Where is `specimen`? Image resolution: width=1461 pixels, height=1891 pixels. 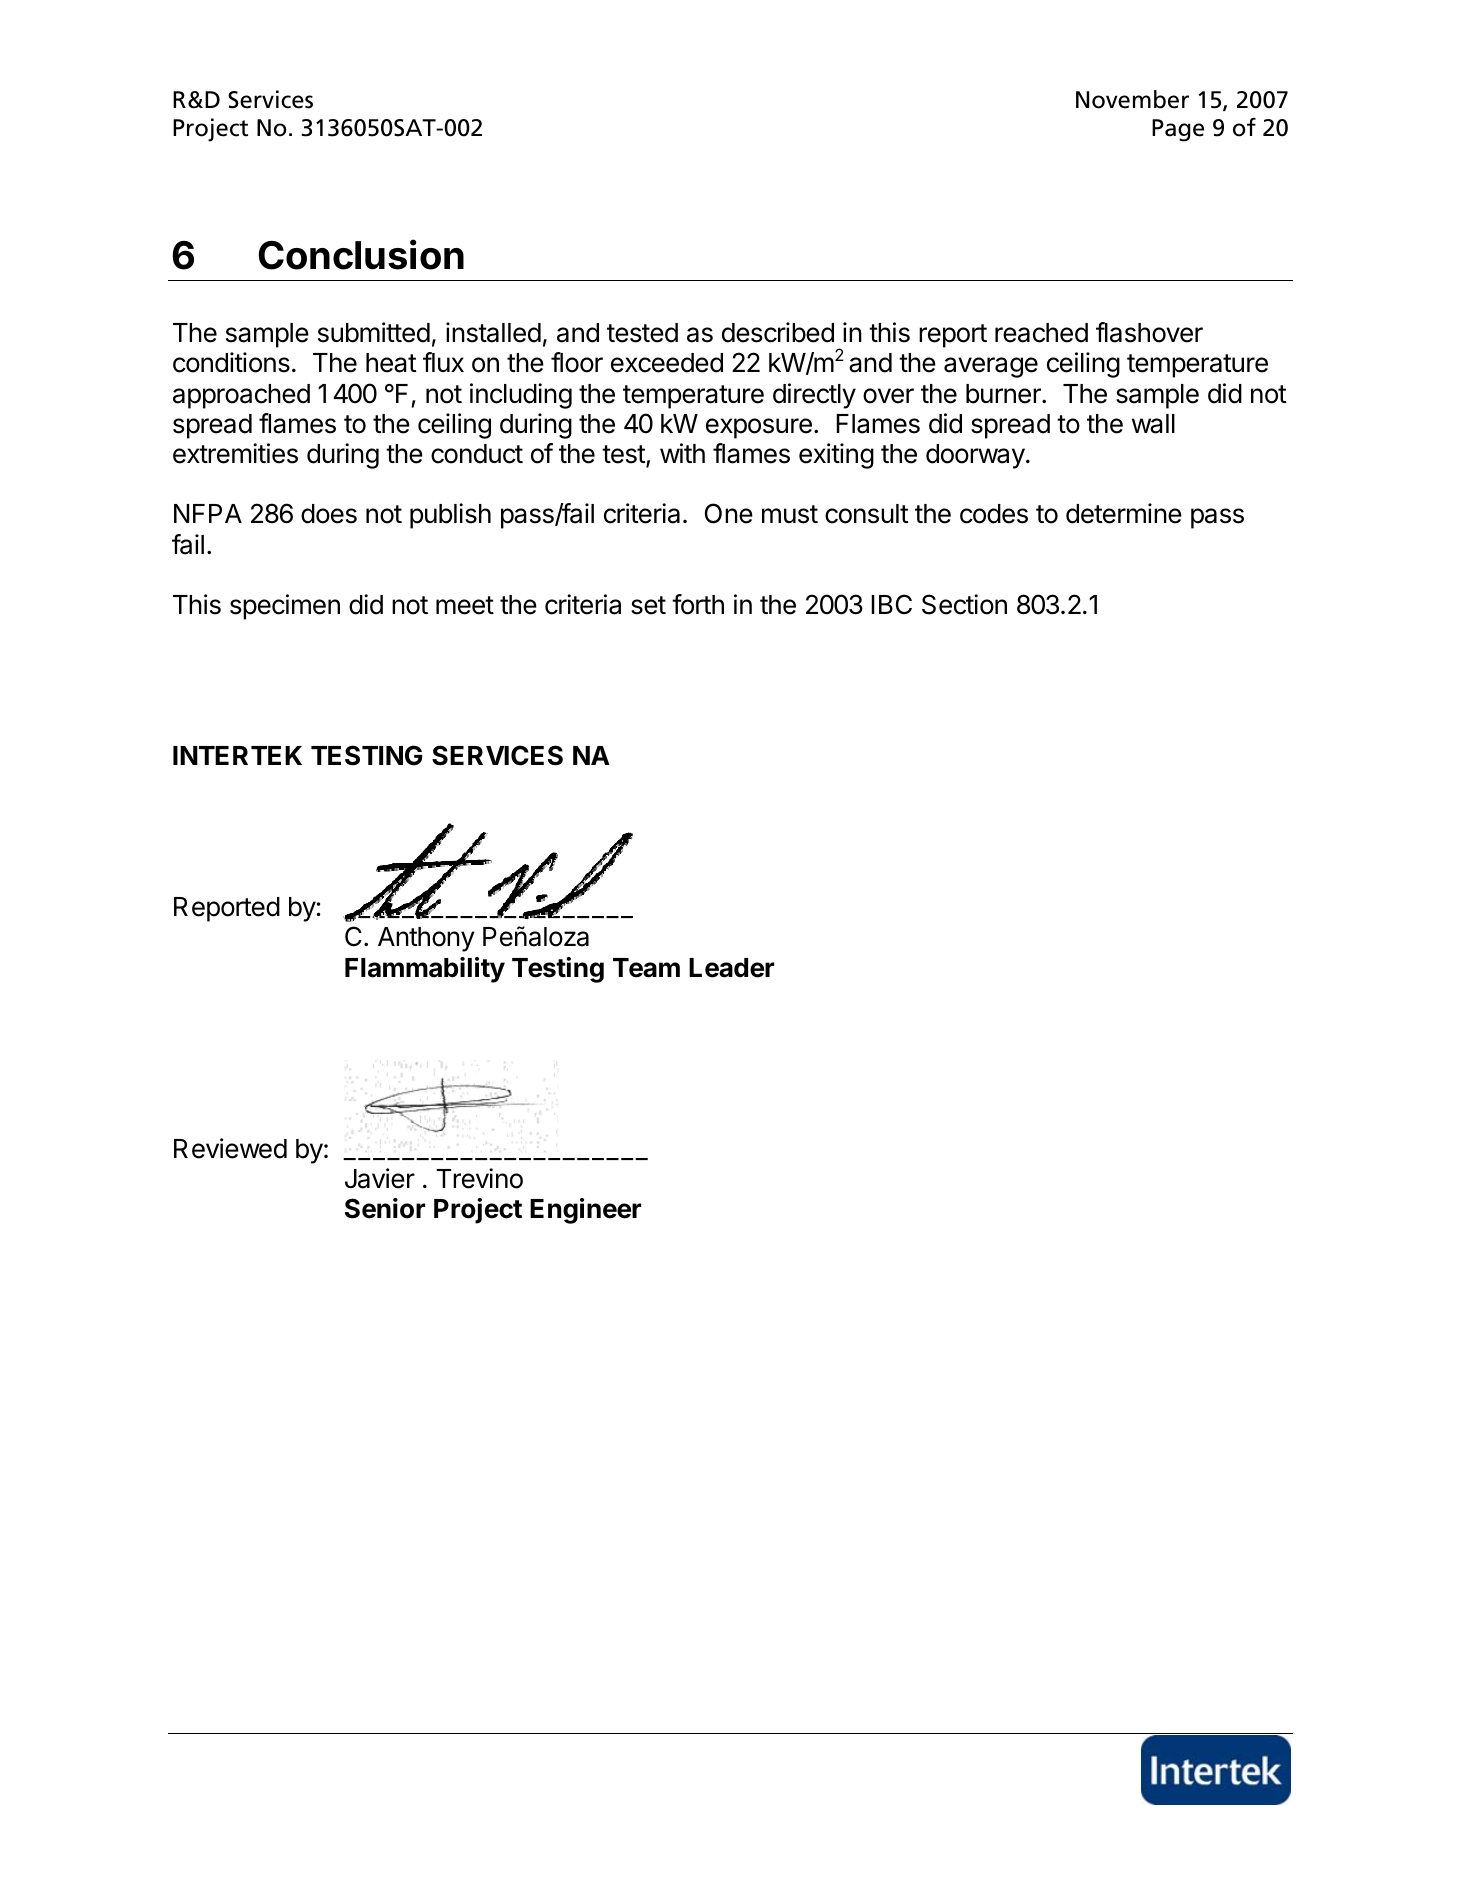
specimen is located at coordinates (285, 607).
